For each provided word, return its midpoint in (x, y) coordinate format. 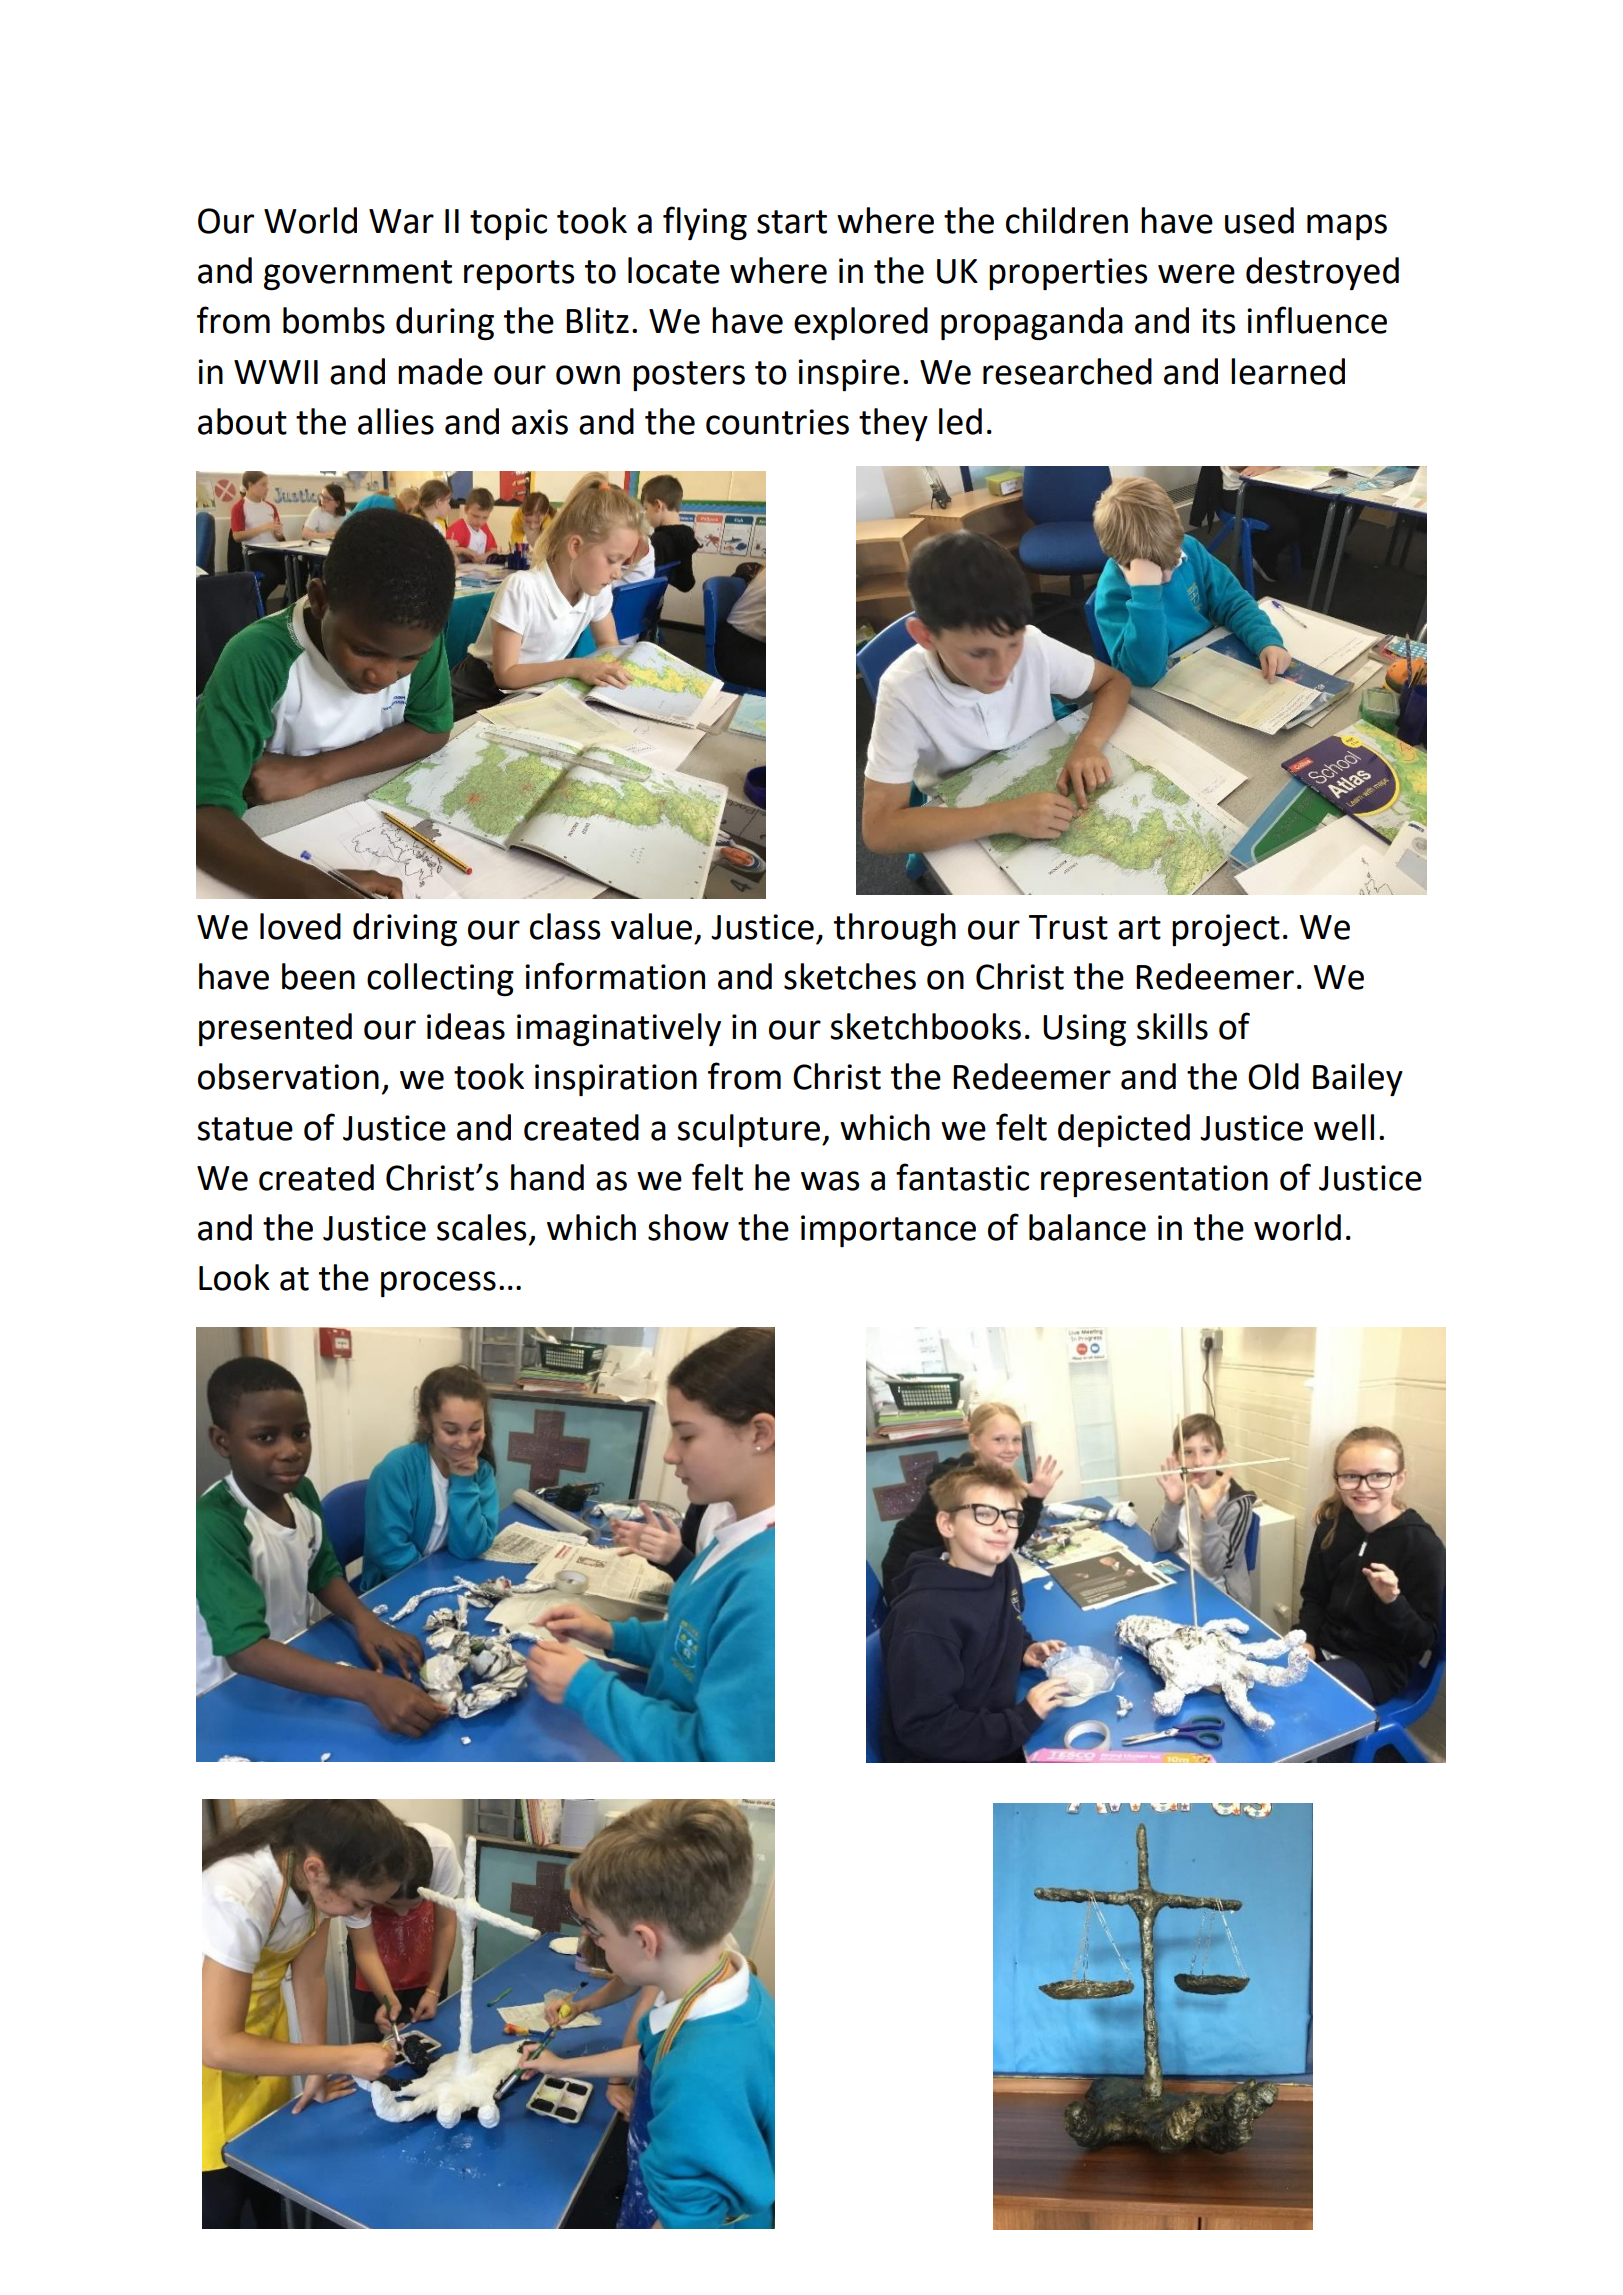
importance (888, 1231)
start (792, 222)
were (1196, 274)
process (438, 1284)
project (1226, 930)
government (358, 275)
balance (1087, 1227)
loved (300, 926)
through (895, 930)
